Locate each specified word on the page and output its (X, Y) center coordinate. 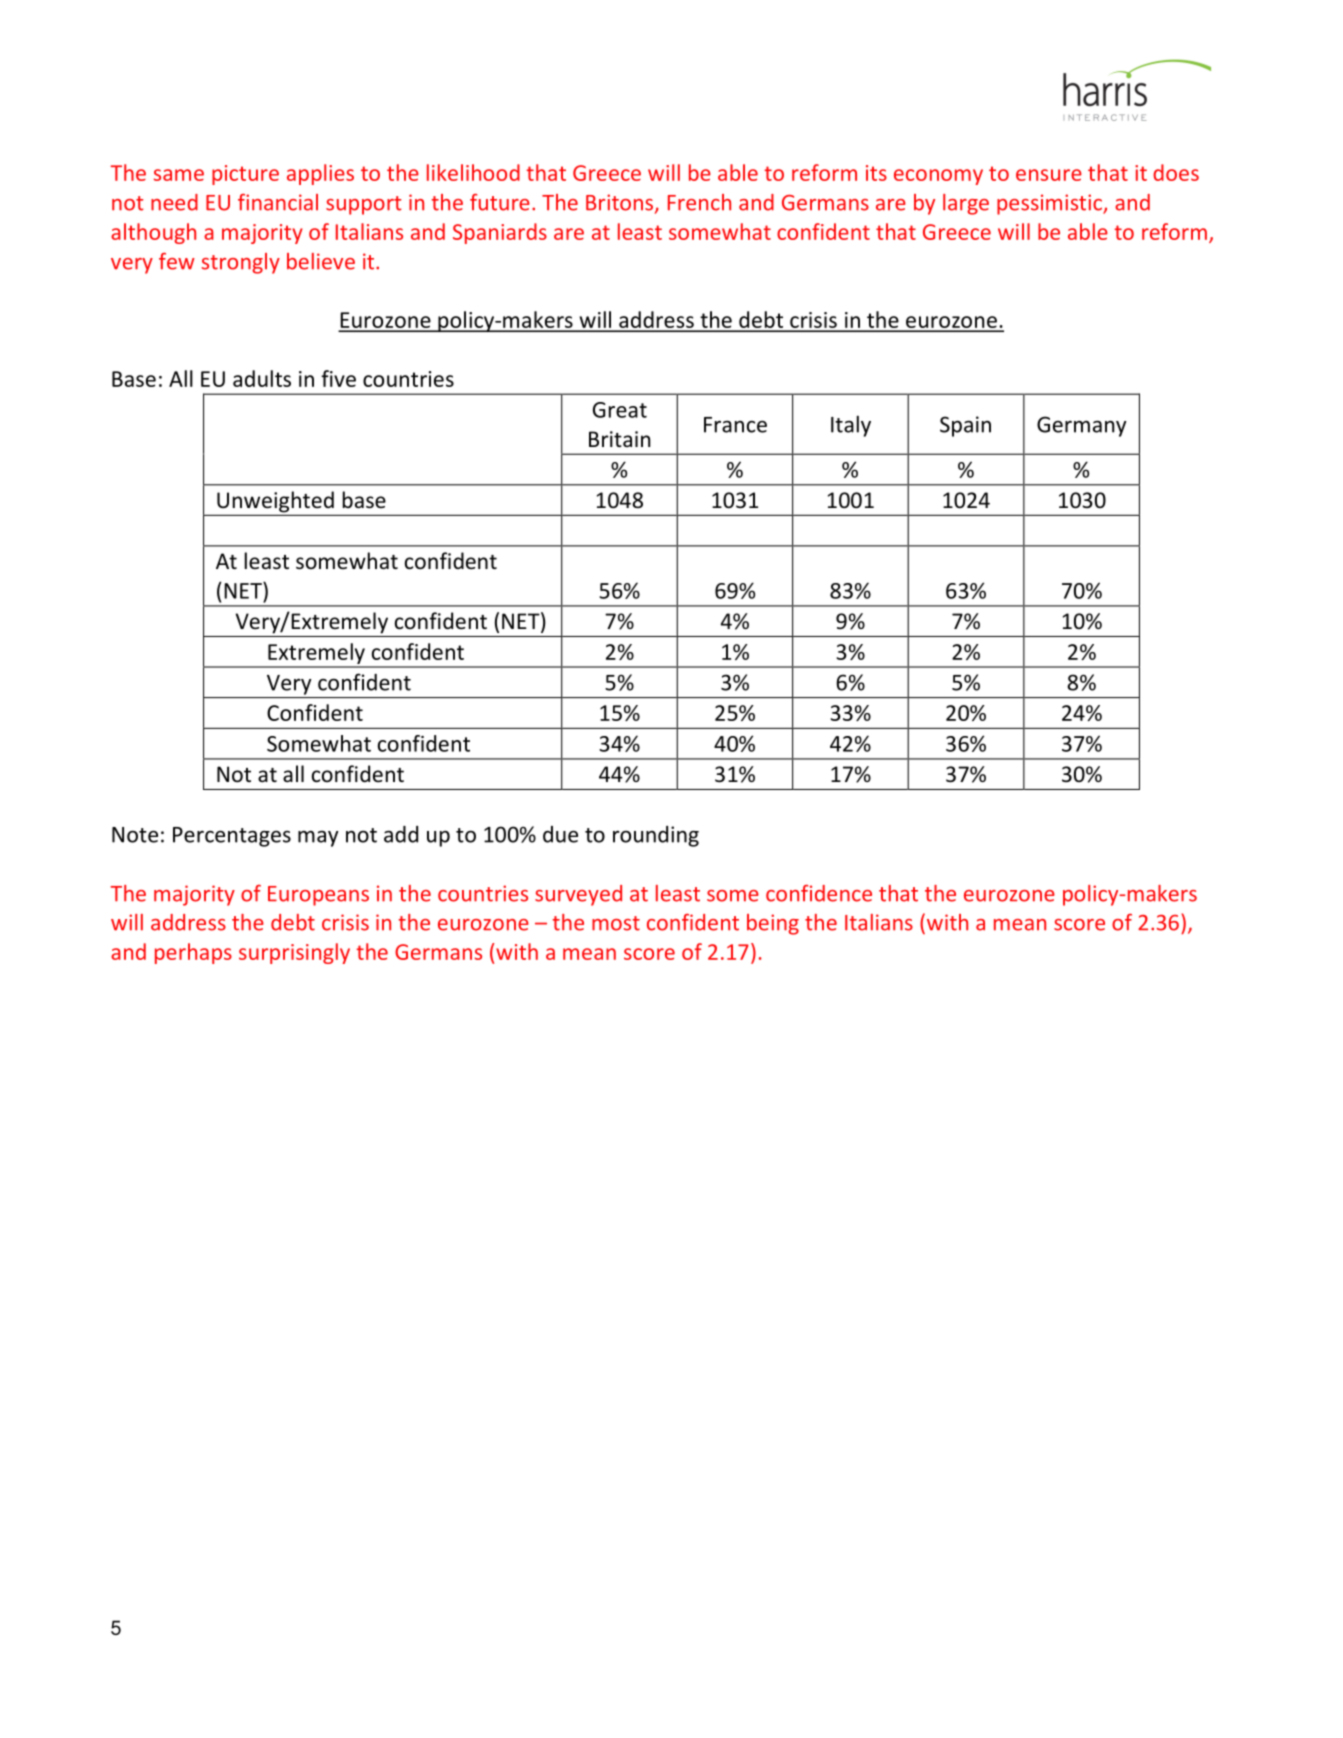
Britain (620, 439)
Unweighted (275, 502)
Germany (1082, 426)
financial (278, 202)
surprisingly (294, 953)
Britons (621, 203)
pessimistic (1050, 204)
